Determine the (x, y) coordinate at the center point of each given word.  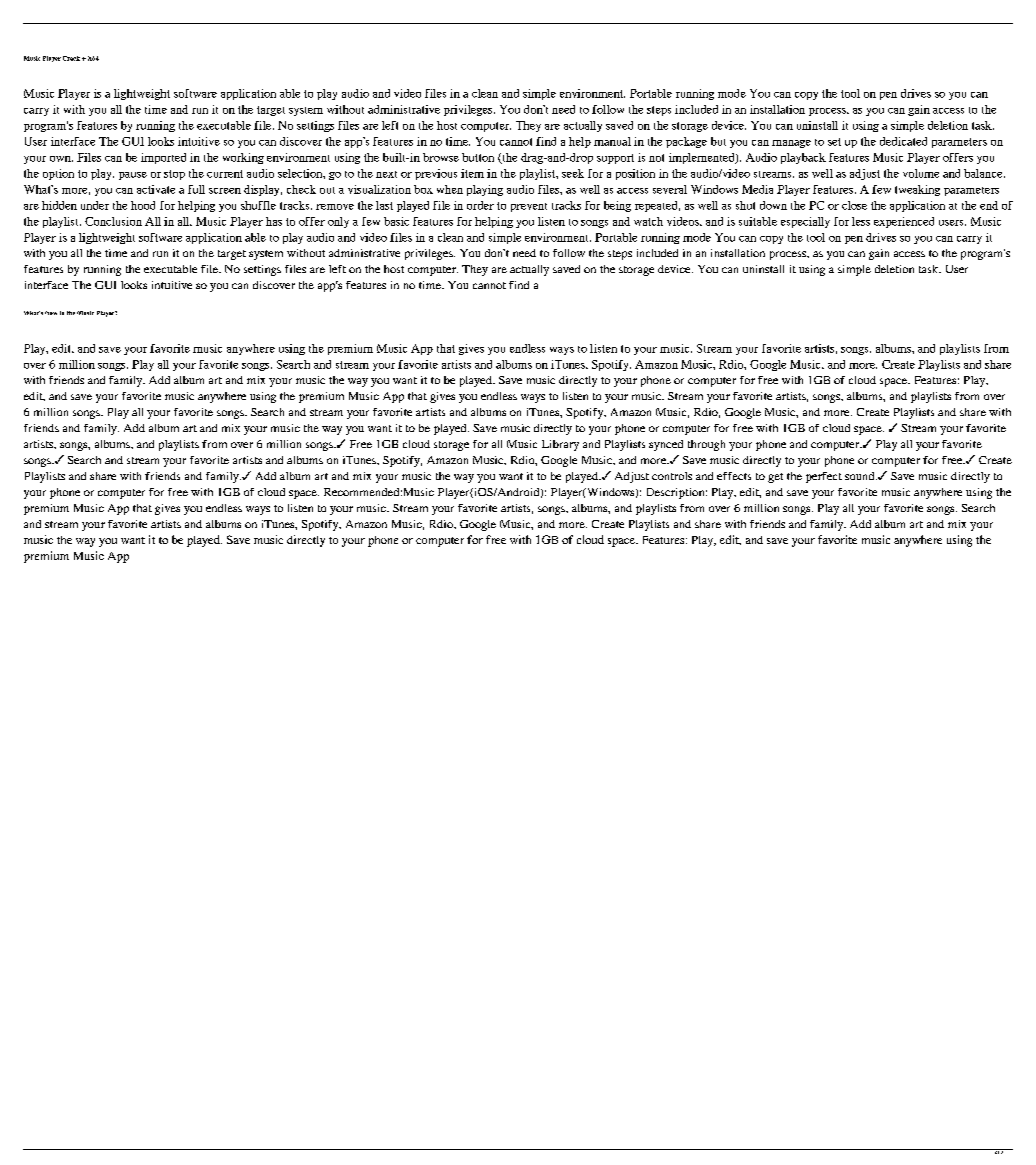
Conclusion (113, 221)
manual (612, 141)
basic (396, 221)
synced (666, 445)
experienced (904, 222)
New (51, 313)
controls (672, 476)
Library (560, 445)
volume (921, 173)
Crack (71, 58)
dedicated (903, 141)
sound (861, 476)
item (472, 173)
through (706, 445)
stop (174, 175)
